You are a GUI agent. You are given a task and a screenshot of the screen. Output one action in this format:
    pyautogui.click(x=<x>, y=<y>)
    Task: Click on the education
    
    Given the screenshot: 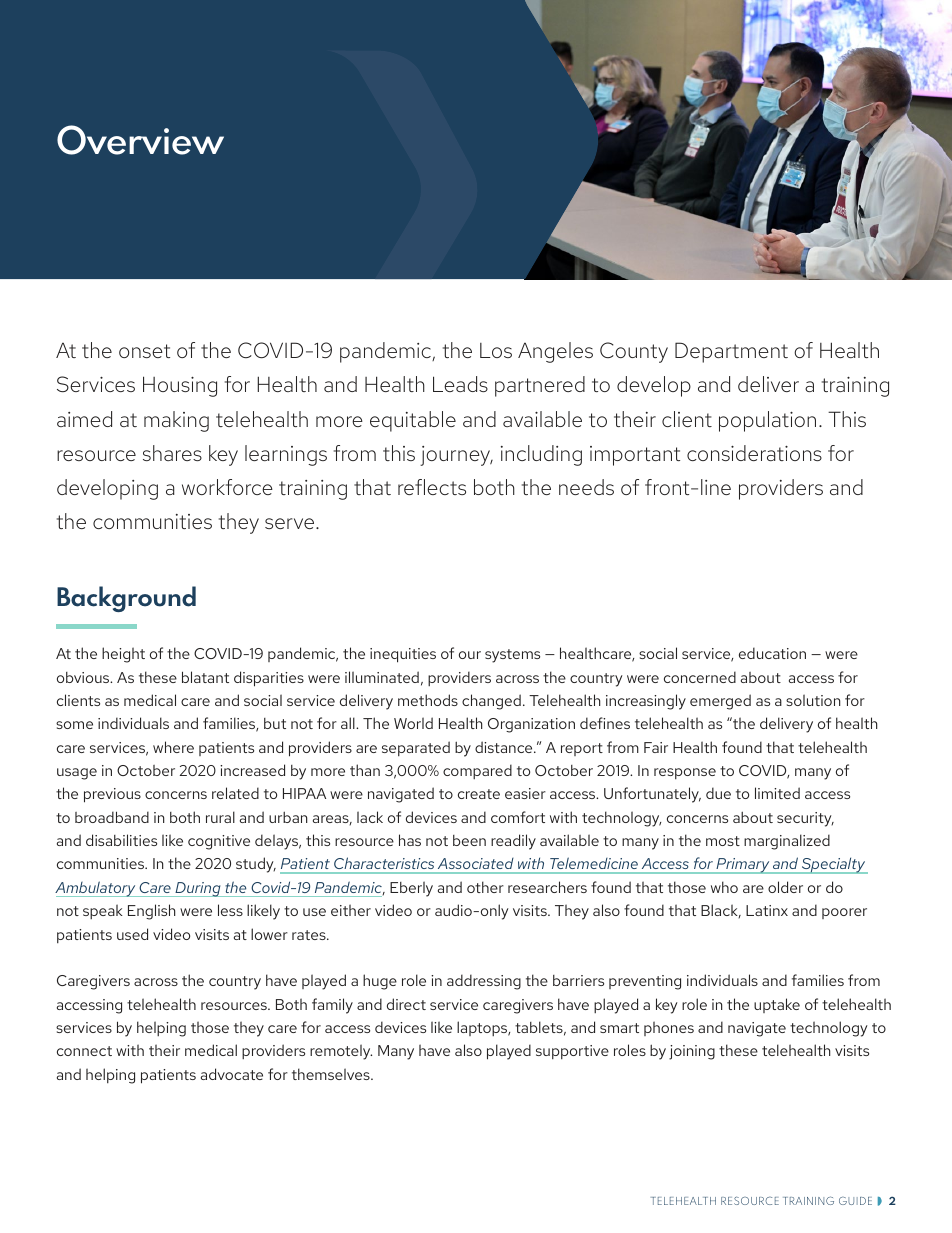 What is the action you would take?
    pyautogui.click(x=772, y=653)
